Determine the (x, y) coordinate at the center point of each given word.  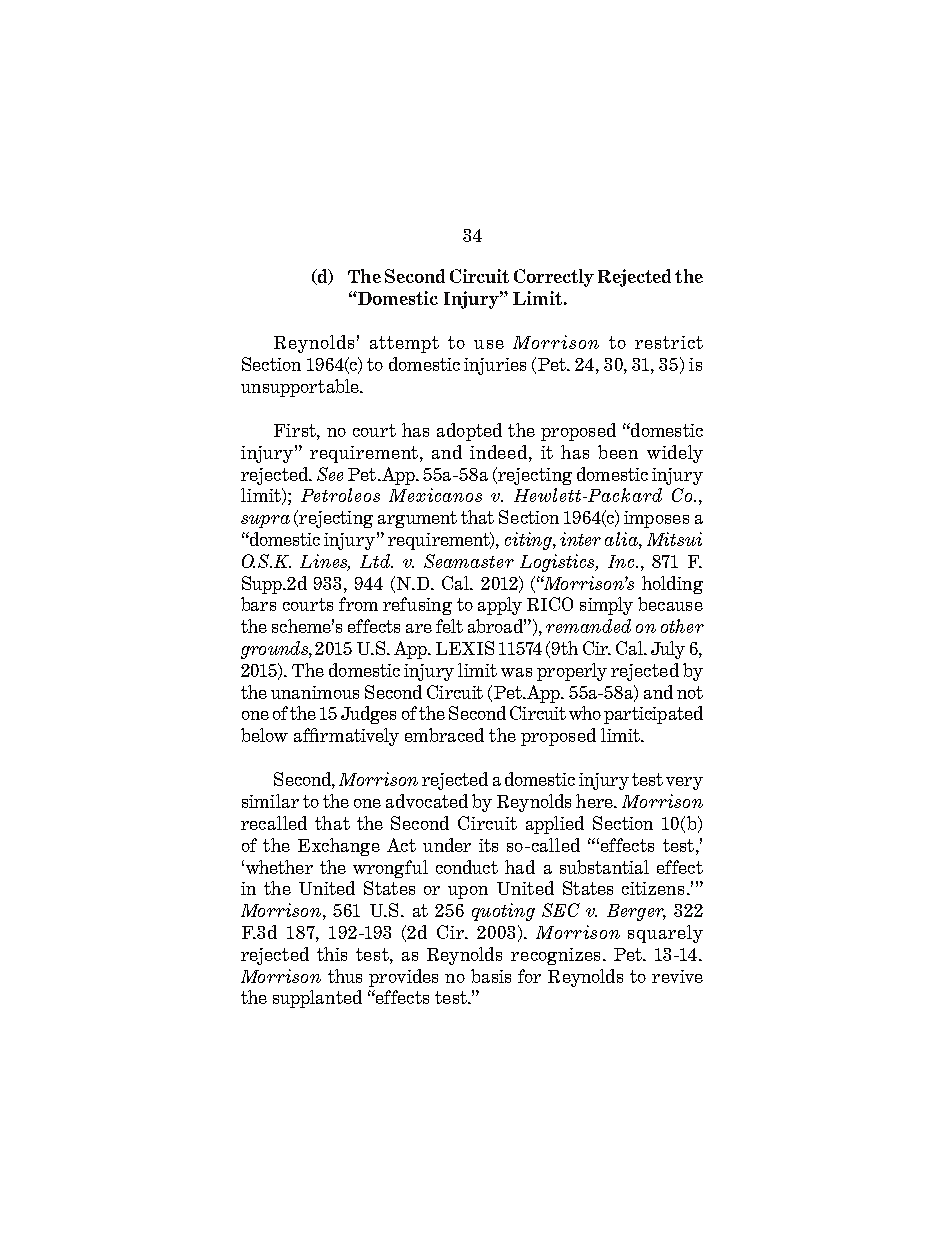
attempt (404, 344)
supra (265, 521)
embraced (444, 735)
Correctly (554, 278)
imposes (656, 519)
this (332, 954)
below (264, 735)
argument (417, 519)
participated (653, 715)
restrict (669, 342)
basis (491, 976)
